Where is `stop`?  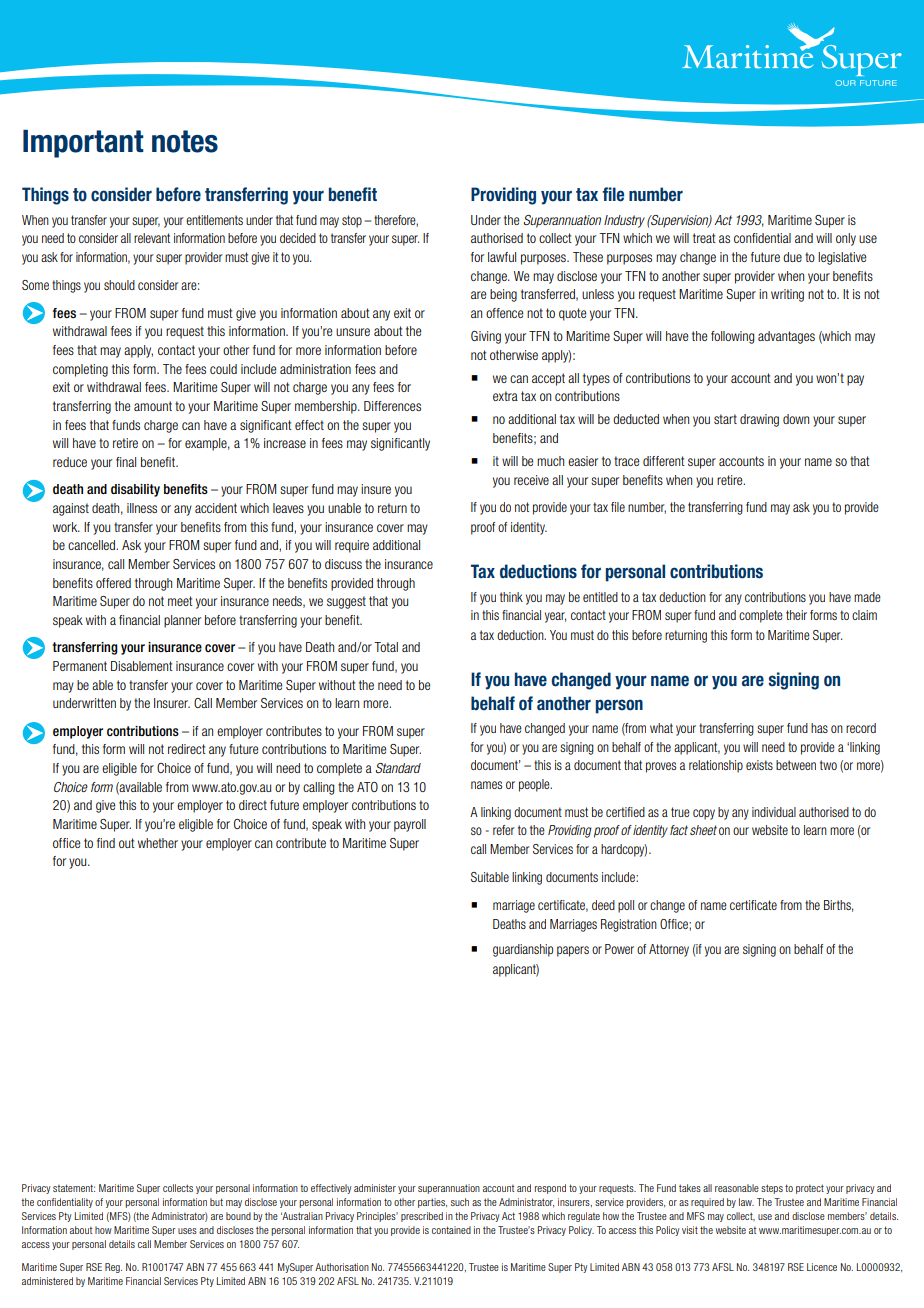 stop is located at coordinates (352, 221).
